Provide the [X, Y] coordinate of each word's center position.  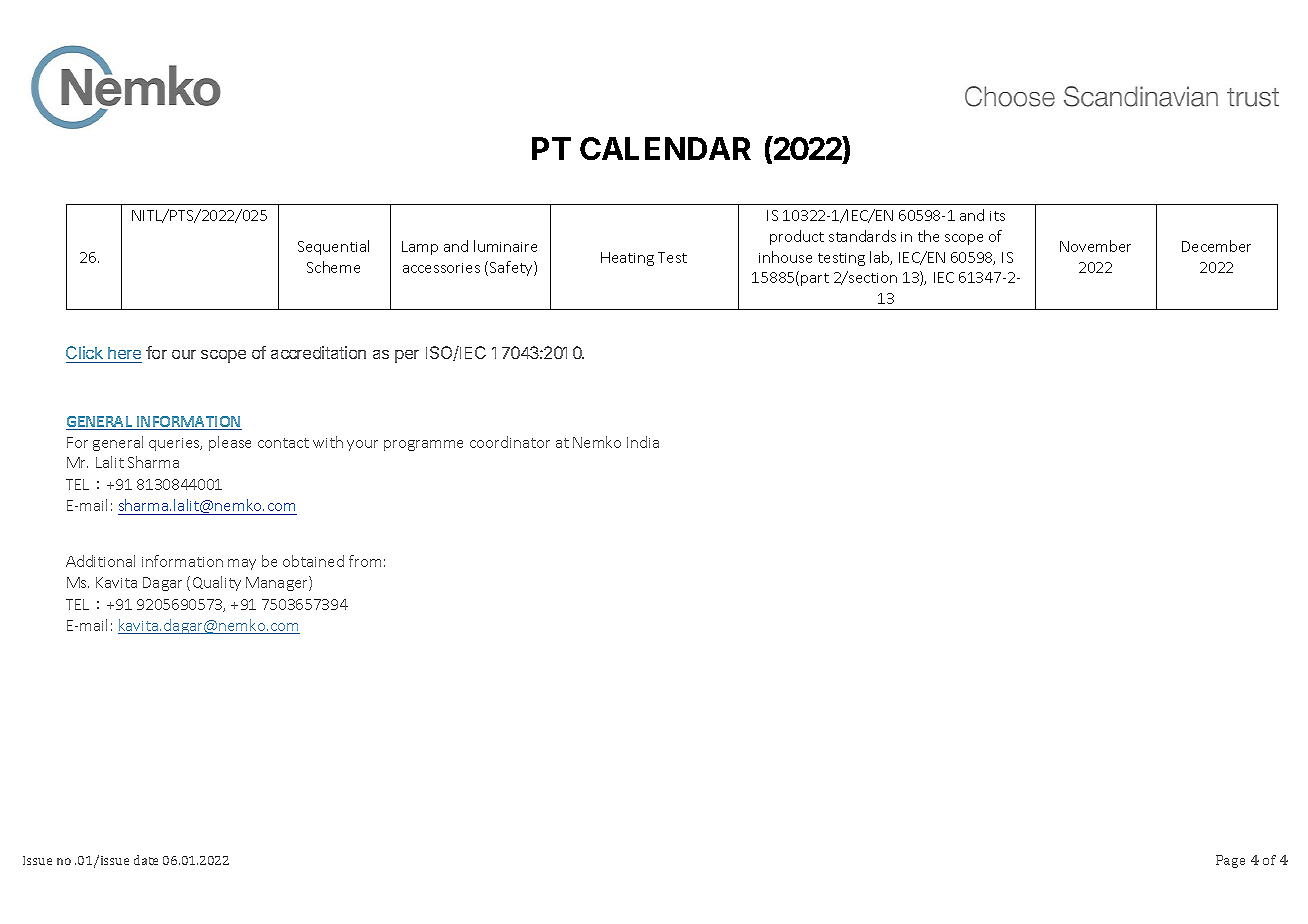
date [146, 860]
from [365, 561]
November [1095, 246]
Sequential [333, 247]
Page [1230, 861]
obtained [313, 561]
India [643, 442]
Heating [627, 259]
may [242, 564]
